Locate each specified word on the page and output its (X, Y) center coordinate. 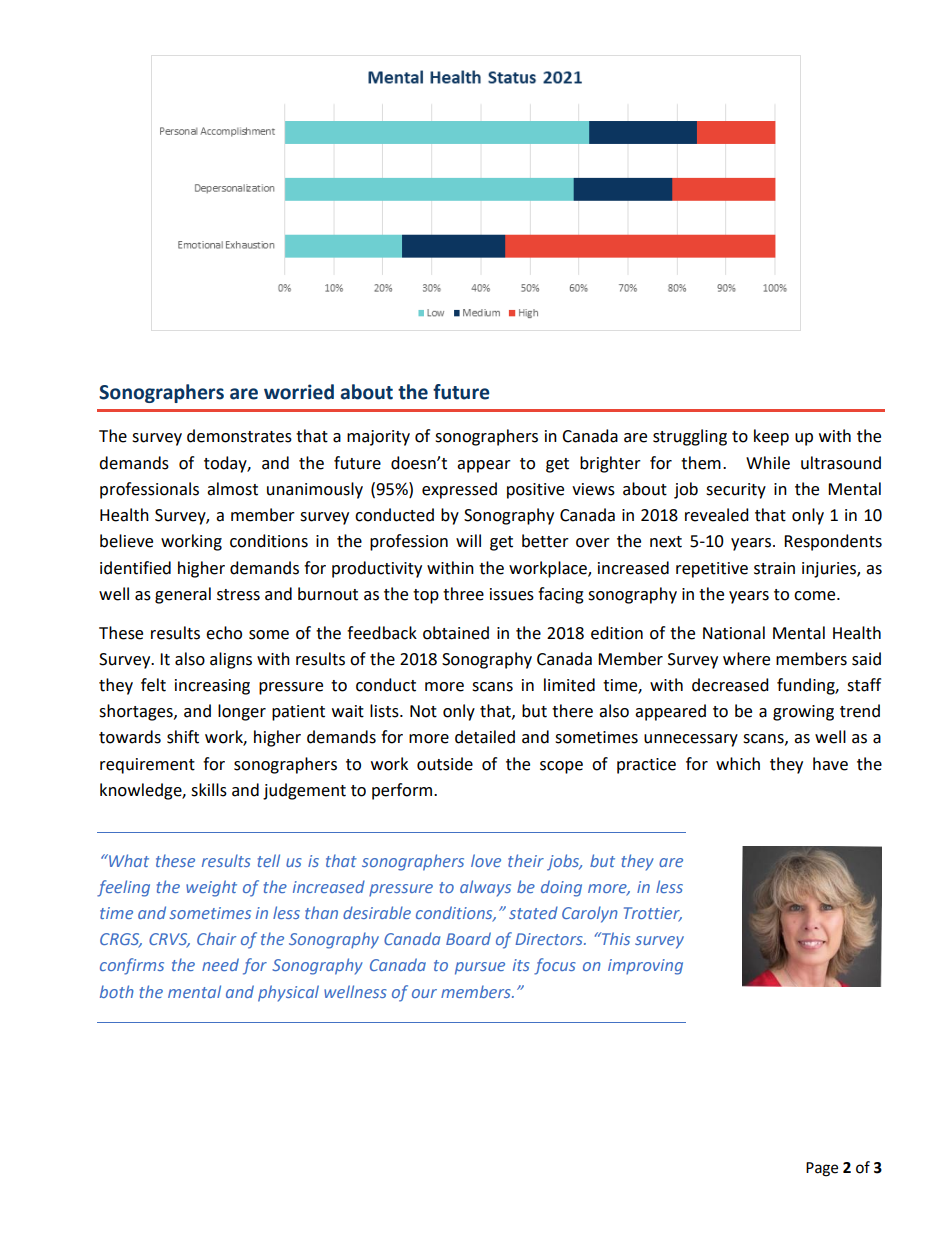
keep (771, 437)
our (424, 993)
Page (822, 1169)
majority (378, 438)
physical (288, 993)
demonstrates (239, 436)
